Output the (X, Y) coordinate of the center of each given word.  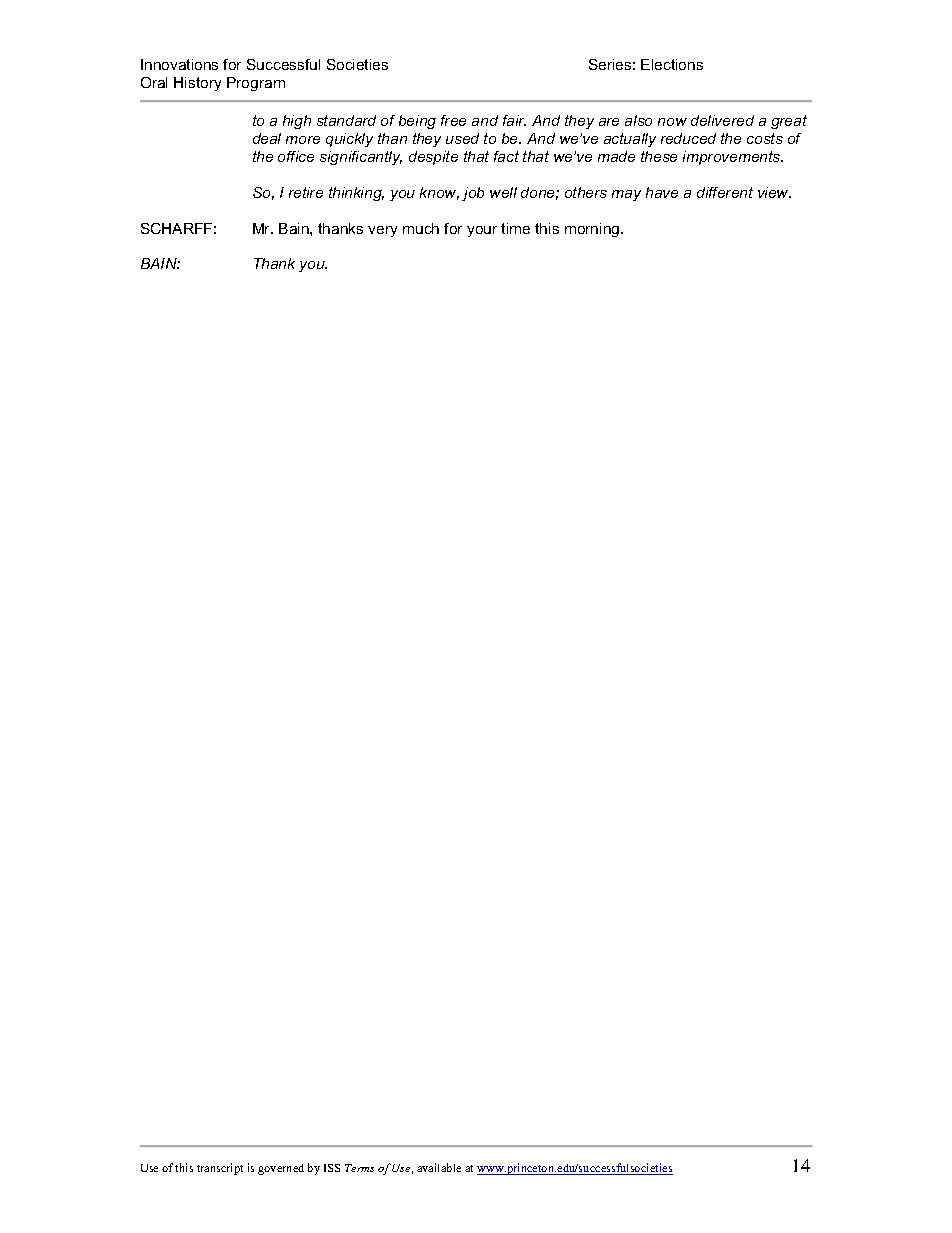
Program (256, 84)
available (439, 1167)
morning (593, 230)
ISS (332, 1168)
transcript (220, 1169)
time (515, 228)
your (482, 231)
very (382, 231)
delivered (722, 120)
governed (281, 1169)
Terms (359, 1168)
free (453, 120)
